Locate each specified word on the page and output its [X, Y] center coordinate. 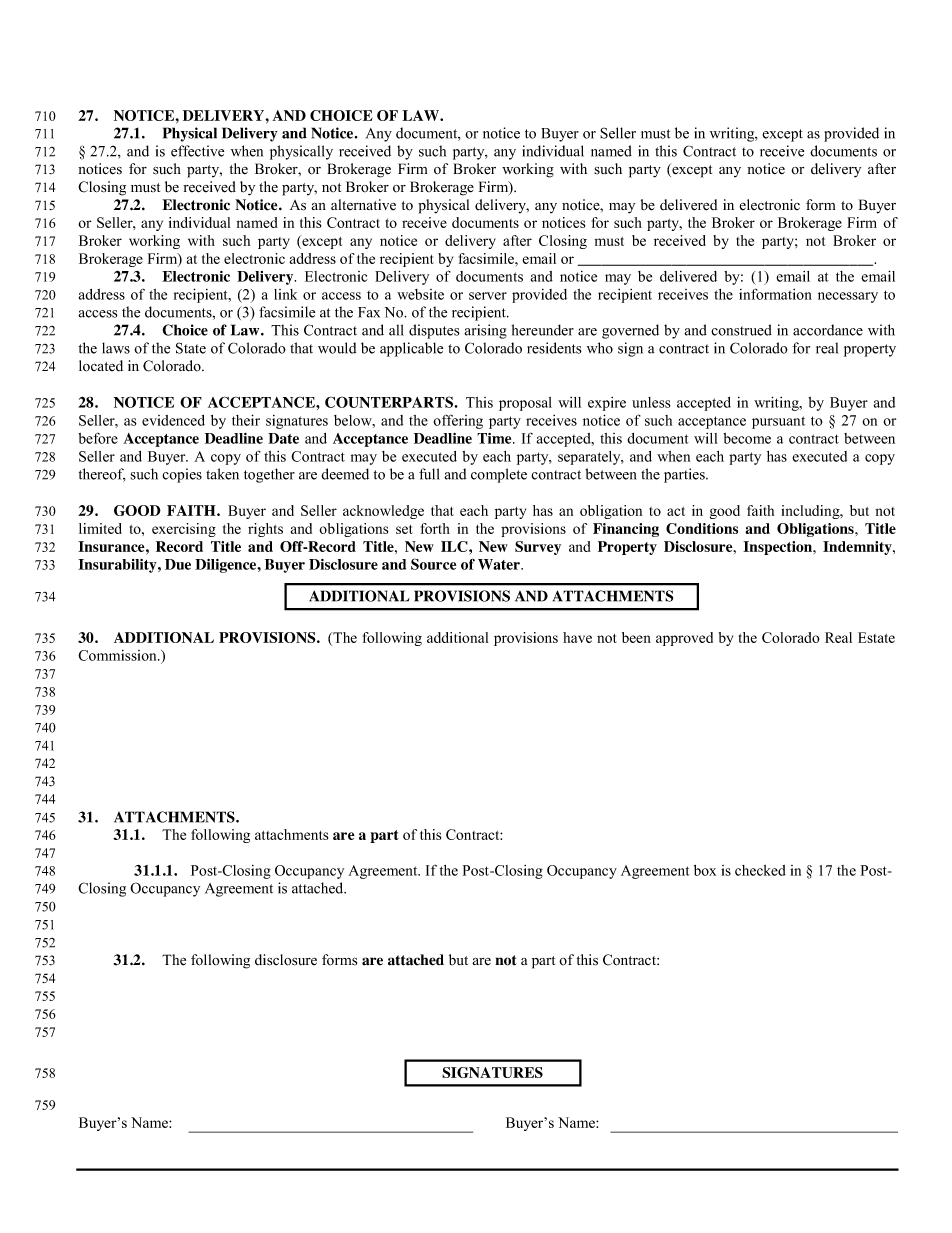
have [577, 637]
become [747, 438]
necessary [848, 297]
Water [500, 564]
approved [684, 639]
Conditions [702, 528]
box [705, 870]
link [285, 294]
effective [197, 151]
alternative [363, 204]
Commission [118, 655]
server [488, 296]
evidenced [173, 420]
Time [495, 438]
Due [178, 564]
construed [741, 330]
